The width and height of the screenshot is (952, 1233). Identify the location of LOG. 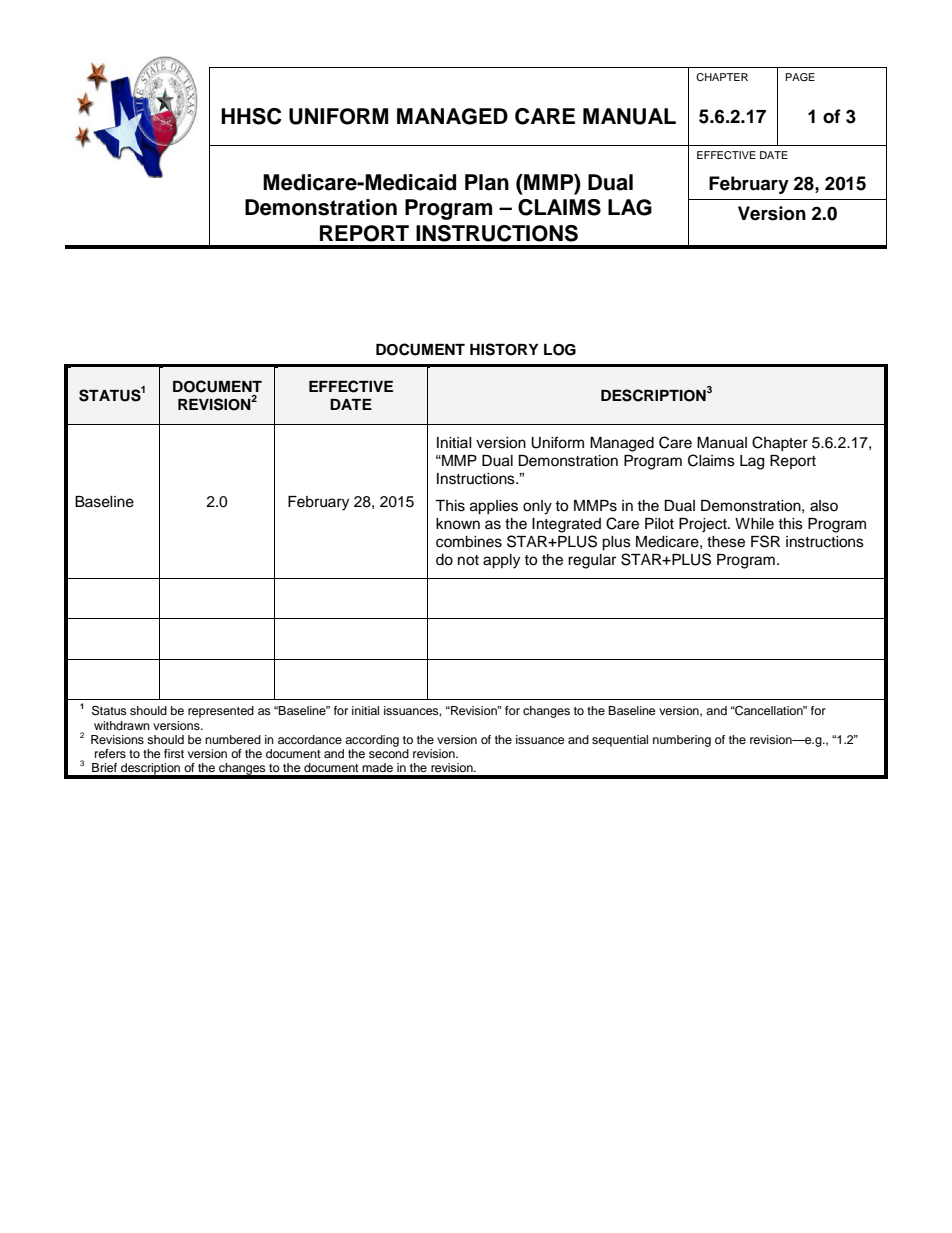
(560, 350).
